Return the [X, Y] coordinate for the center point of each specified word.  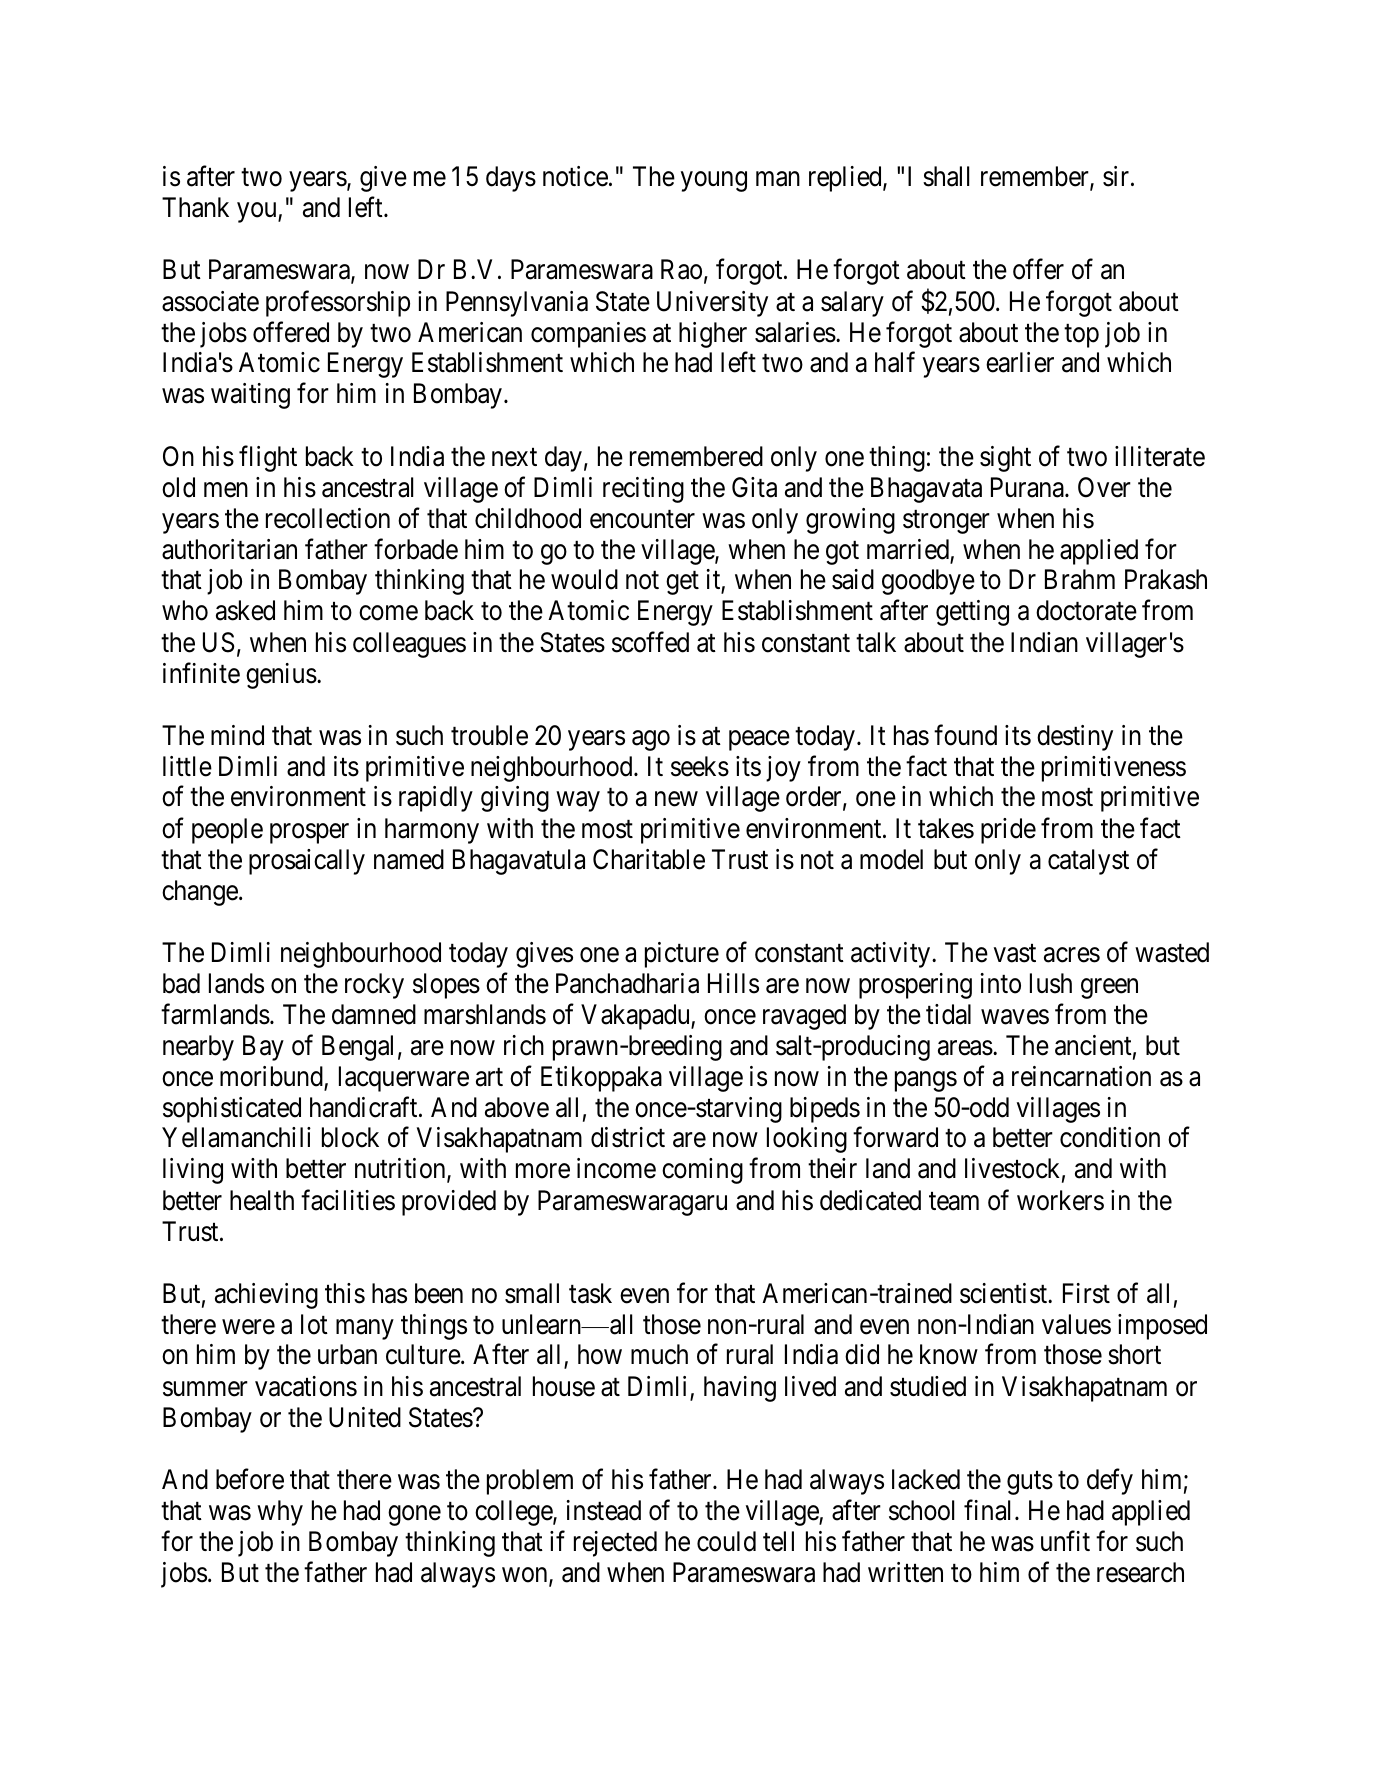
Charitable [649, 859]
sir [1117, 176]
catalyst [1088, 862]
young [714, 182]
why [280, 1513]
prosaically [307, 862]
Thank [195, 207]
